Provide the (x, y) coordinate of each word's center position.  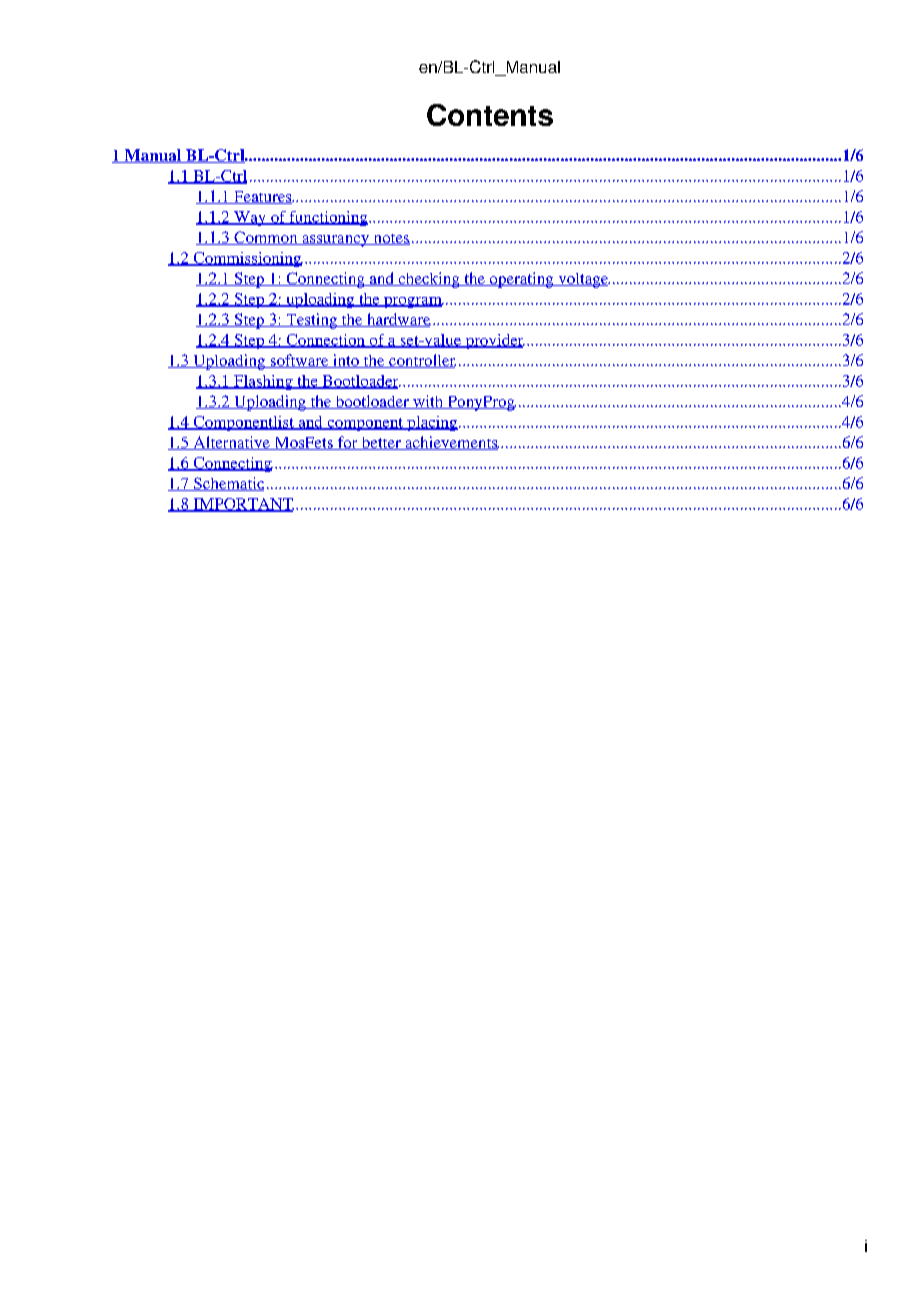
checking (429, 280)
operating (521, 280)
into (346, 361)
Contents (490, 115)
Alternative (231, 443)
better (381, 443)
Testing (312, 321)
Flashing (263, 382)
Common (266, 238)
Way (250, 218)
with (428, 402)
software (299, 361)
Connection (325, 341)
